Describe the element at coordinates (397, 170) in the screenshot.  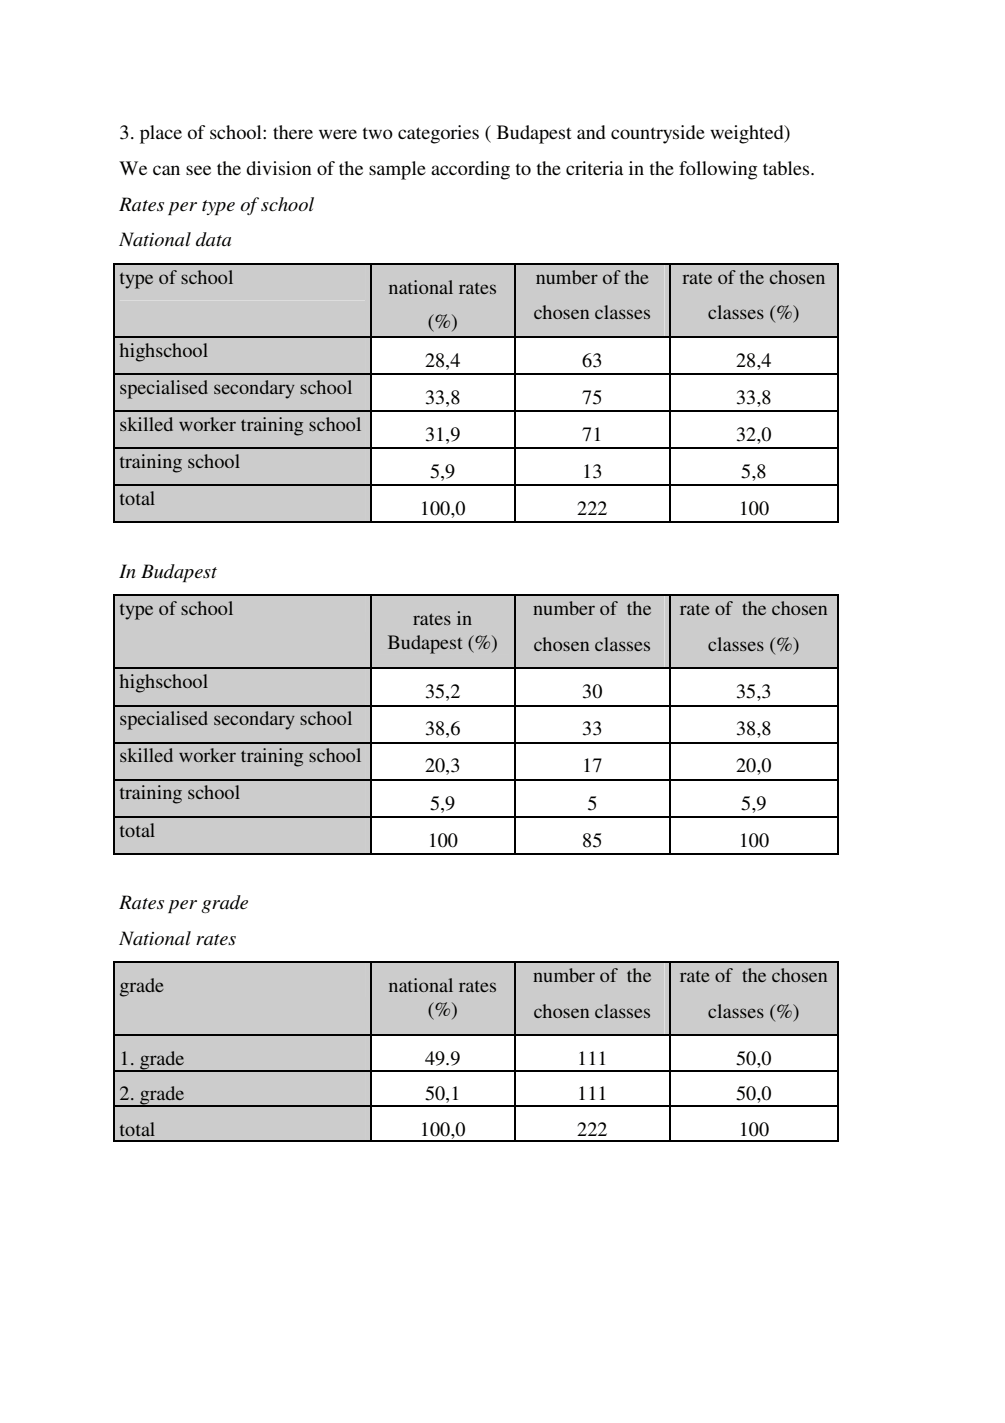
I see `sample` at that location.
